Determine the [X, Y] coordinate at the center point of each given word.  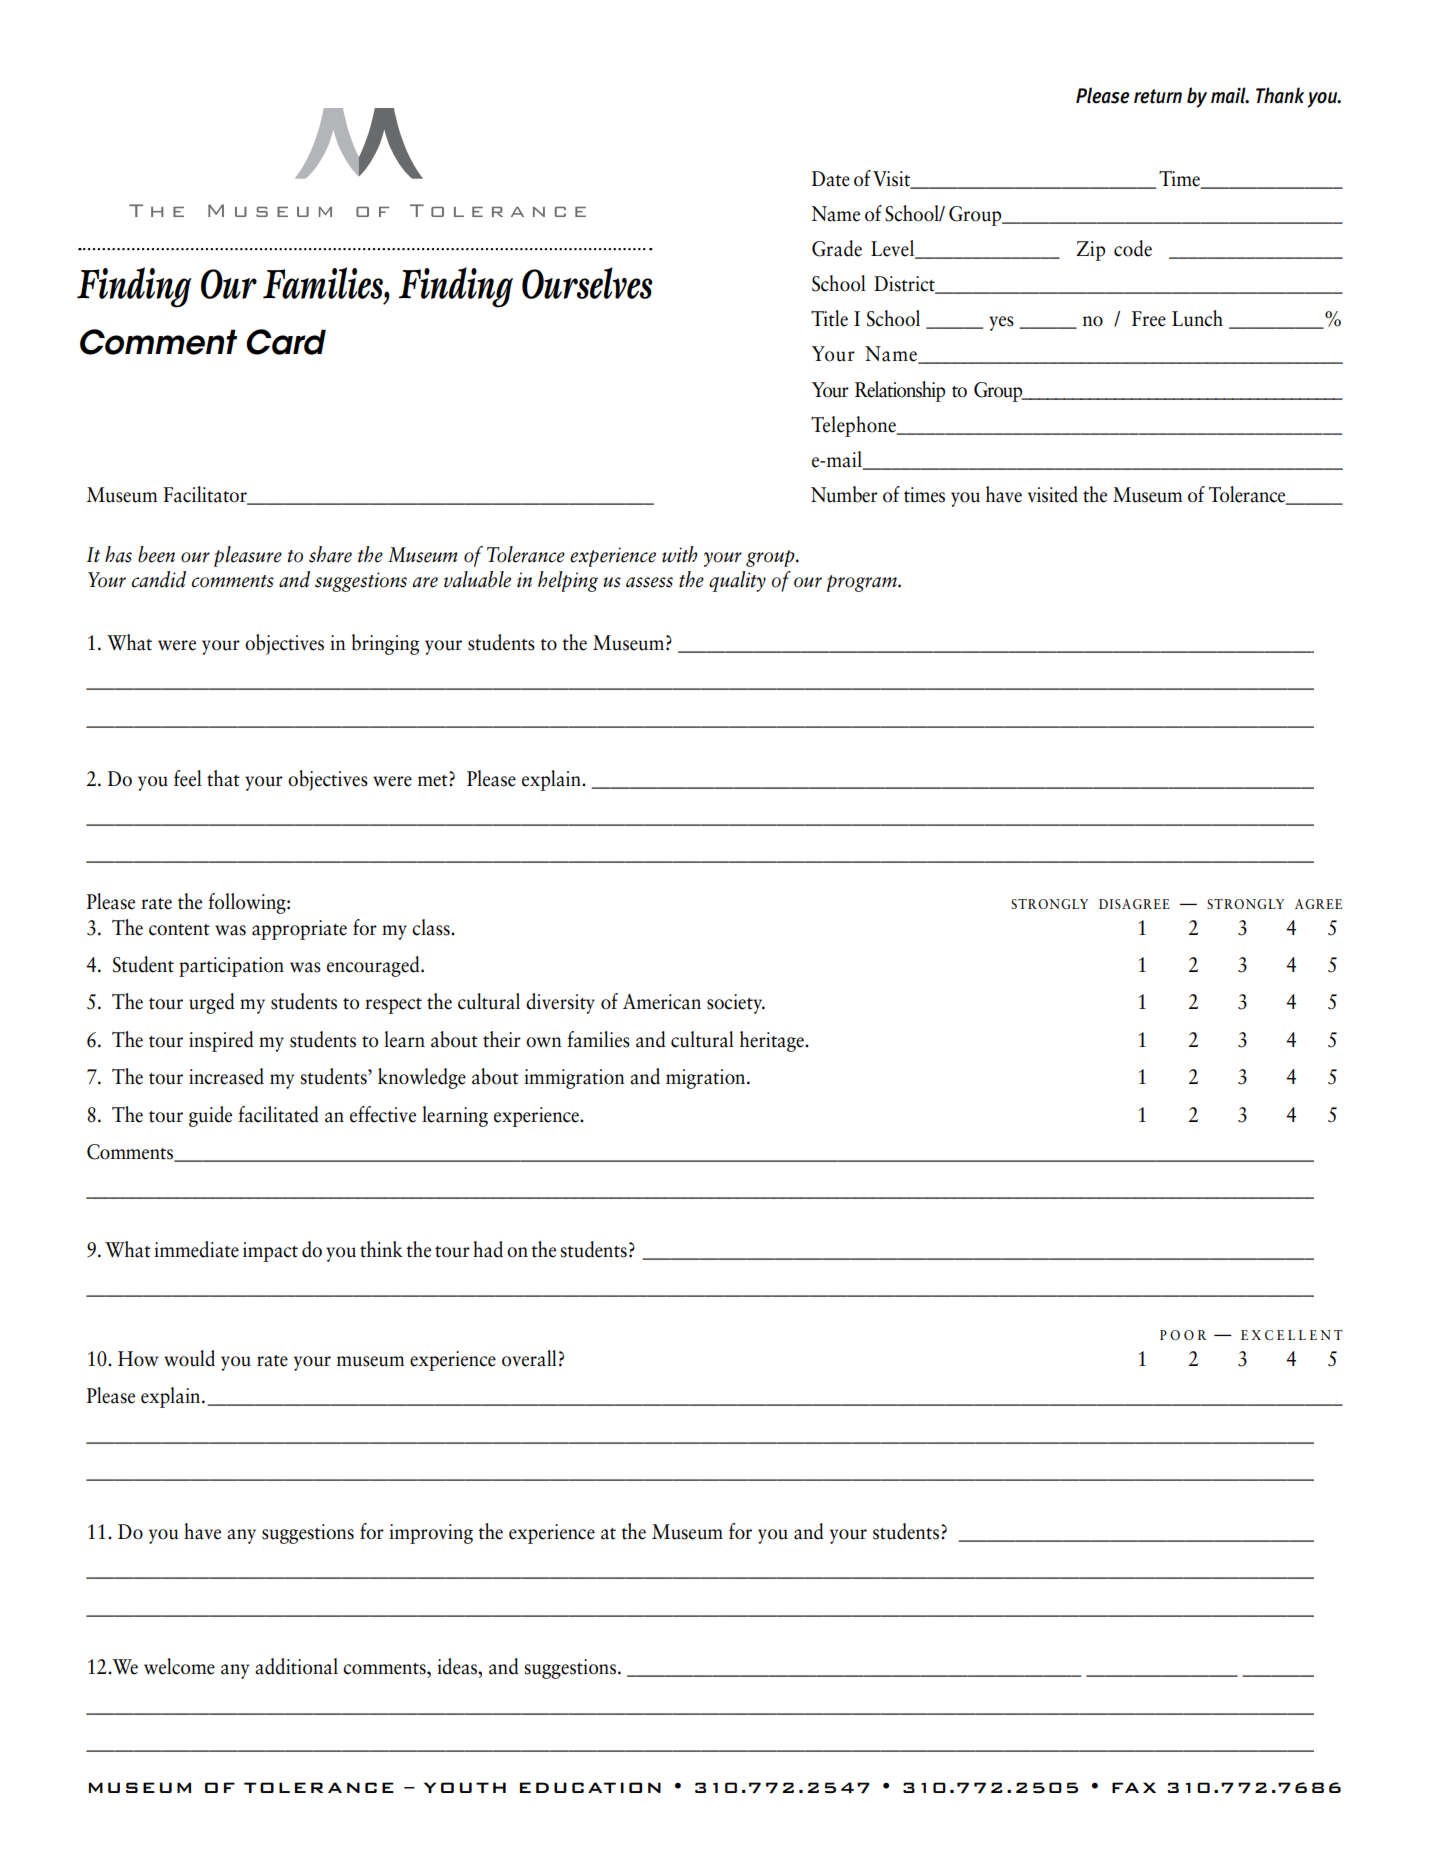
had [488, 1249]
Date [831, 179]
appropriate [299, 930]
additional [296, 1666]
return [1158, 96]
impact [270, 1252]
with [680, 554]
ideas [458, 1666]
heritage [773, 1041]
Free [1149, 319]
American [662, 1002]
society [736, 1004]
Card [286, 342]
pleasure [248, 556]
